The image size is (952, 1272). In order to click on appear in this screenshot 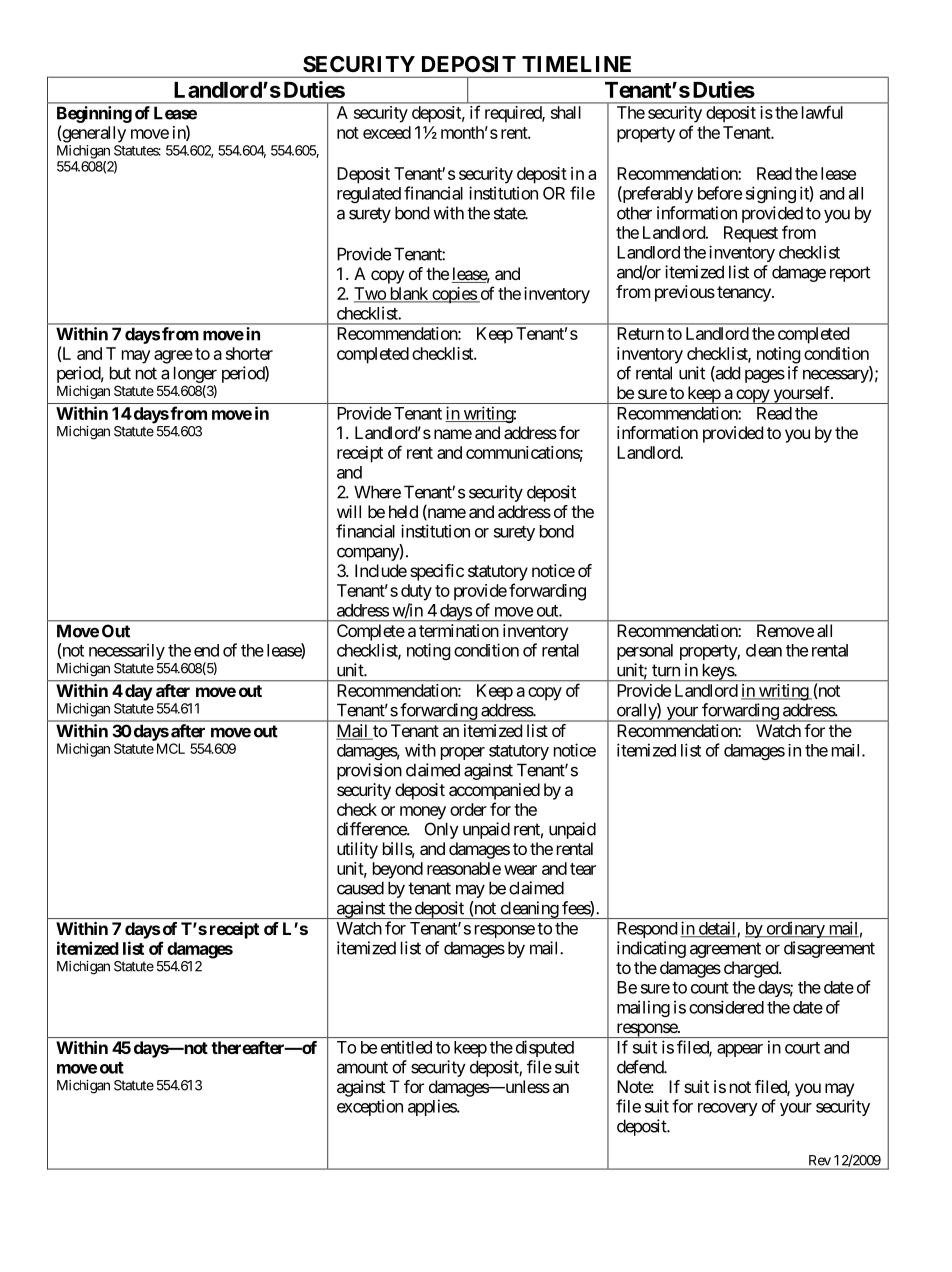, I will do `click(740, 1050)`.
